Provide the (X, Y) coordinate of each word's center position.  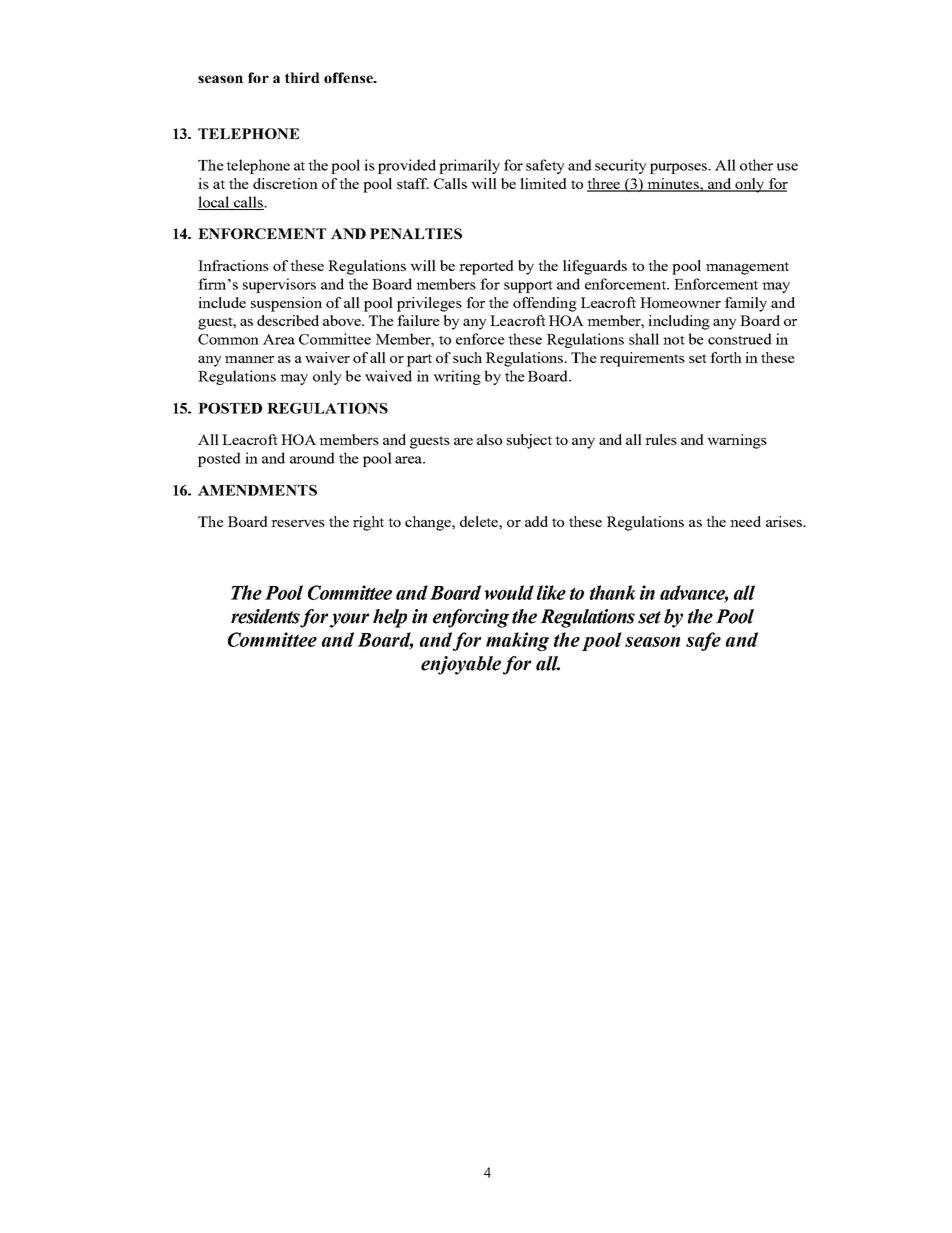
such (467, 357)
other (756, 165)
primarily (469, 166)
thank (613, 592)
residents (266, 617)
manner (249, 359)
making (517, 641)
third (302, 77)
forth (726, 357)
